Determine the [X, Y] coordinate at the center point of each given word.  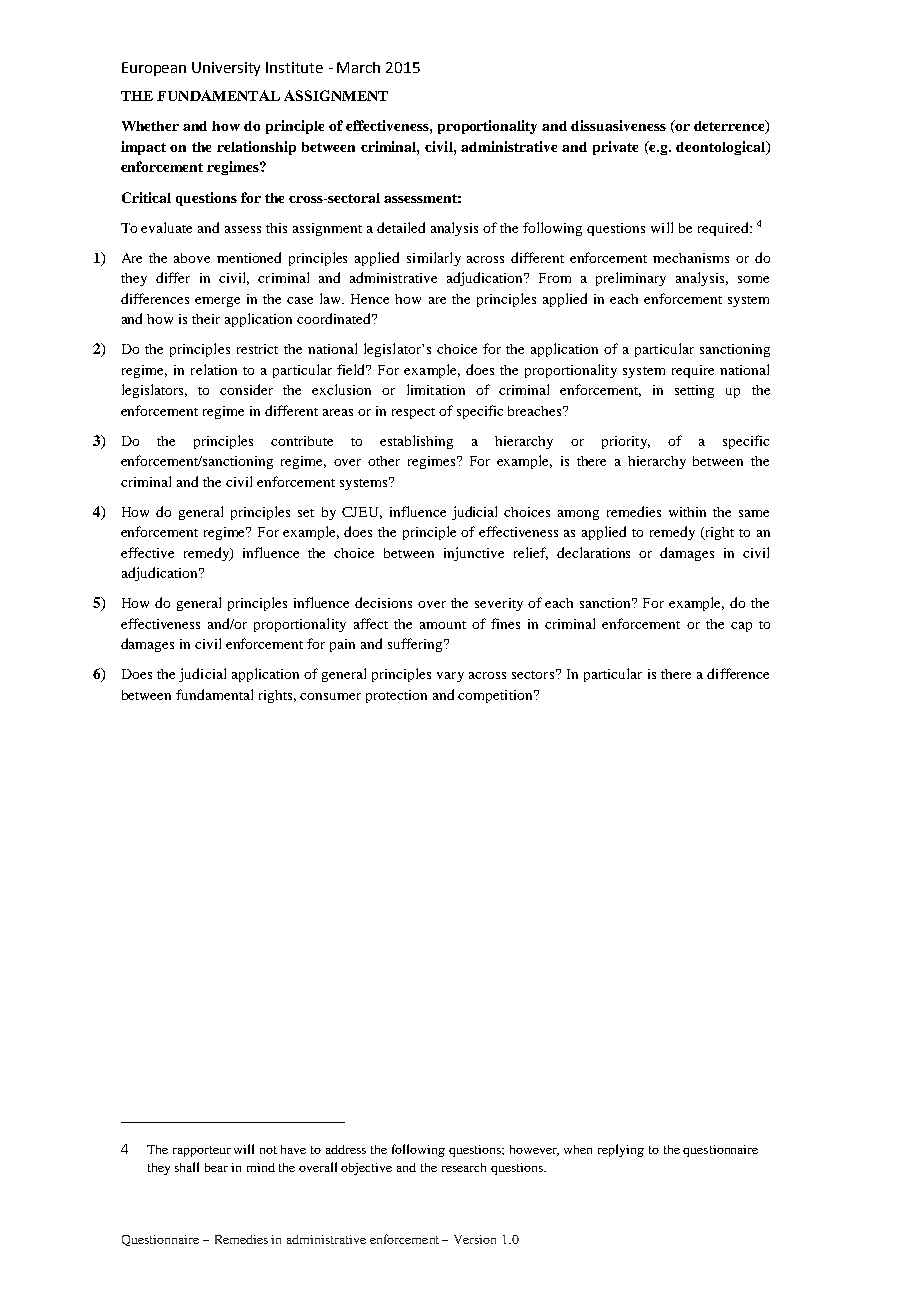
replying [621, 1150]
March [358, 67]
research [464, 1167]
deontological [722, 148]
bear [216, 1167]
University [226, 69]
